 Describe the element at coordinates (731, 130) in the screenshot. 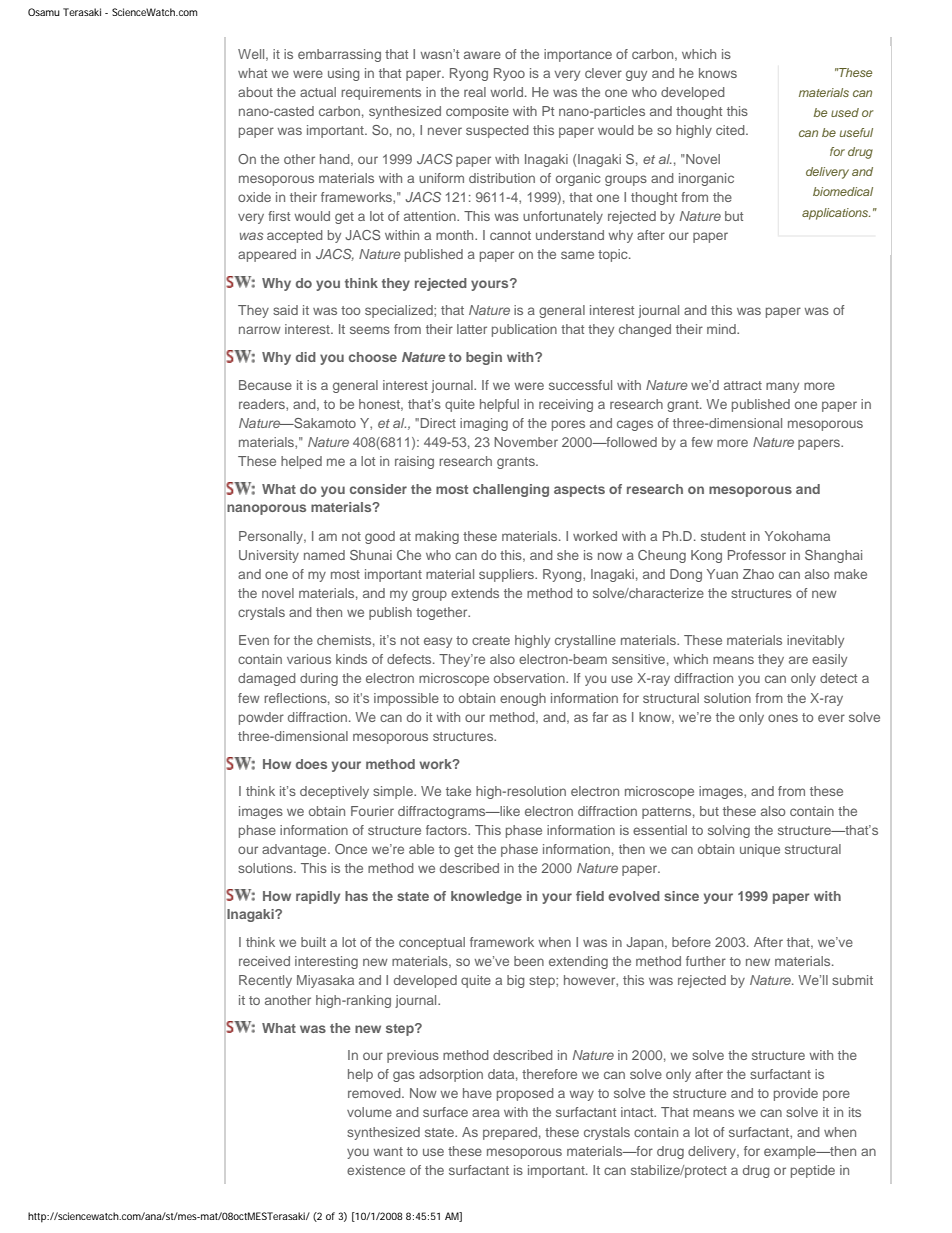

I see `cited` at that location.
